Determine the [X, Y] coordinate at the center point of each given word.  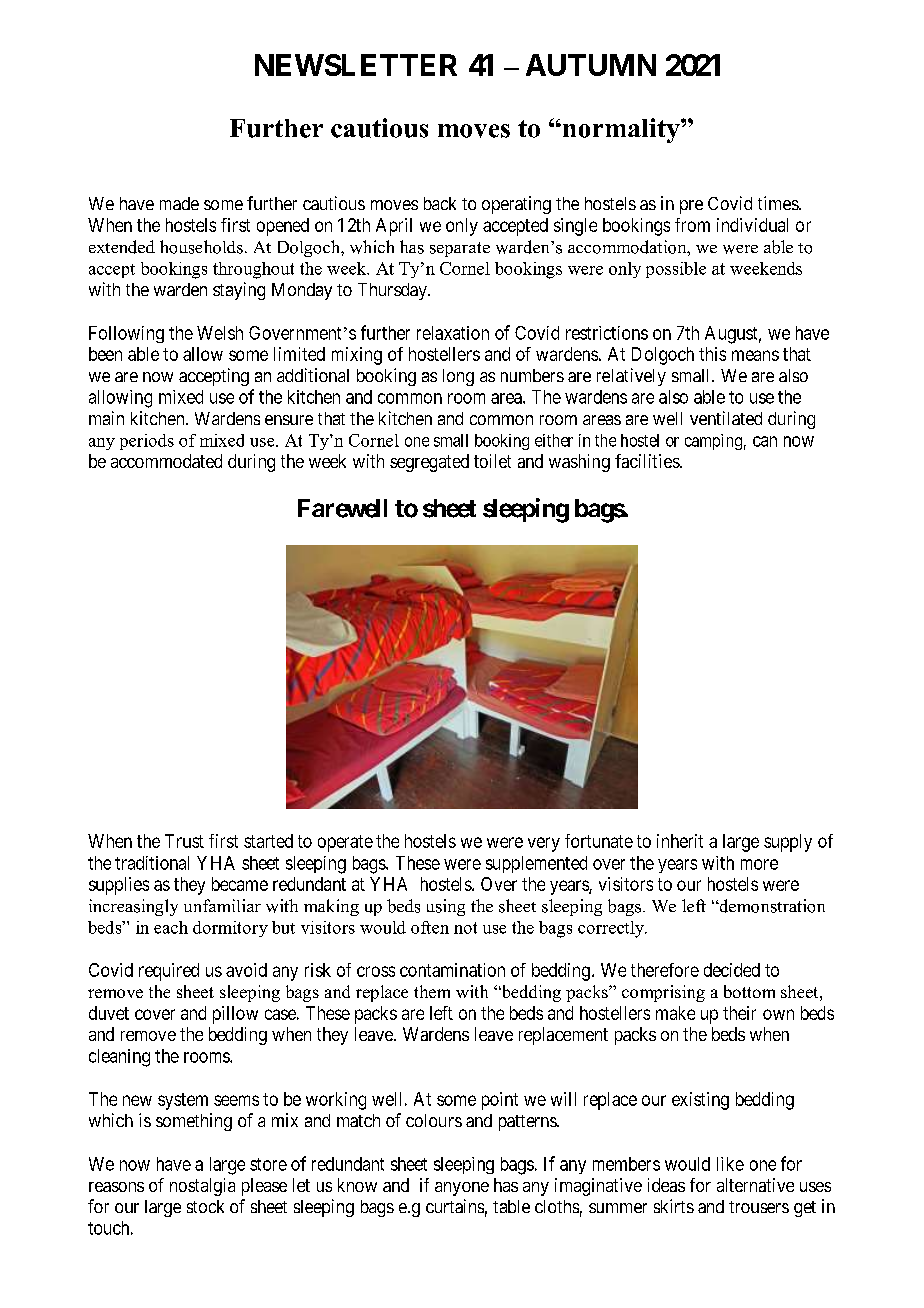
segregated [429, 463]
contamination [452, 970]
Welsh [220, 333]
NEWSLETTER [356, 65]
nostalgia [202, 1187]
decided [732, 970]
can [765, 441]
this [712, 354]
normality [622, 130]
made [179, 203]
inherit [680, 841]
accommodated [166, 461]
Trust [184, 841]
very [544, 844]
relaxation [453, 333]
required [169, 972]
